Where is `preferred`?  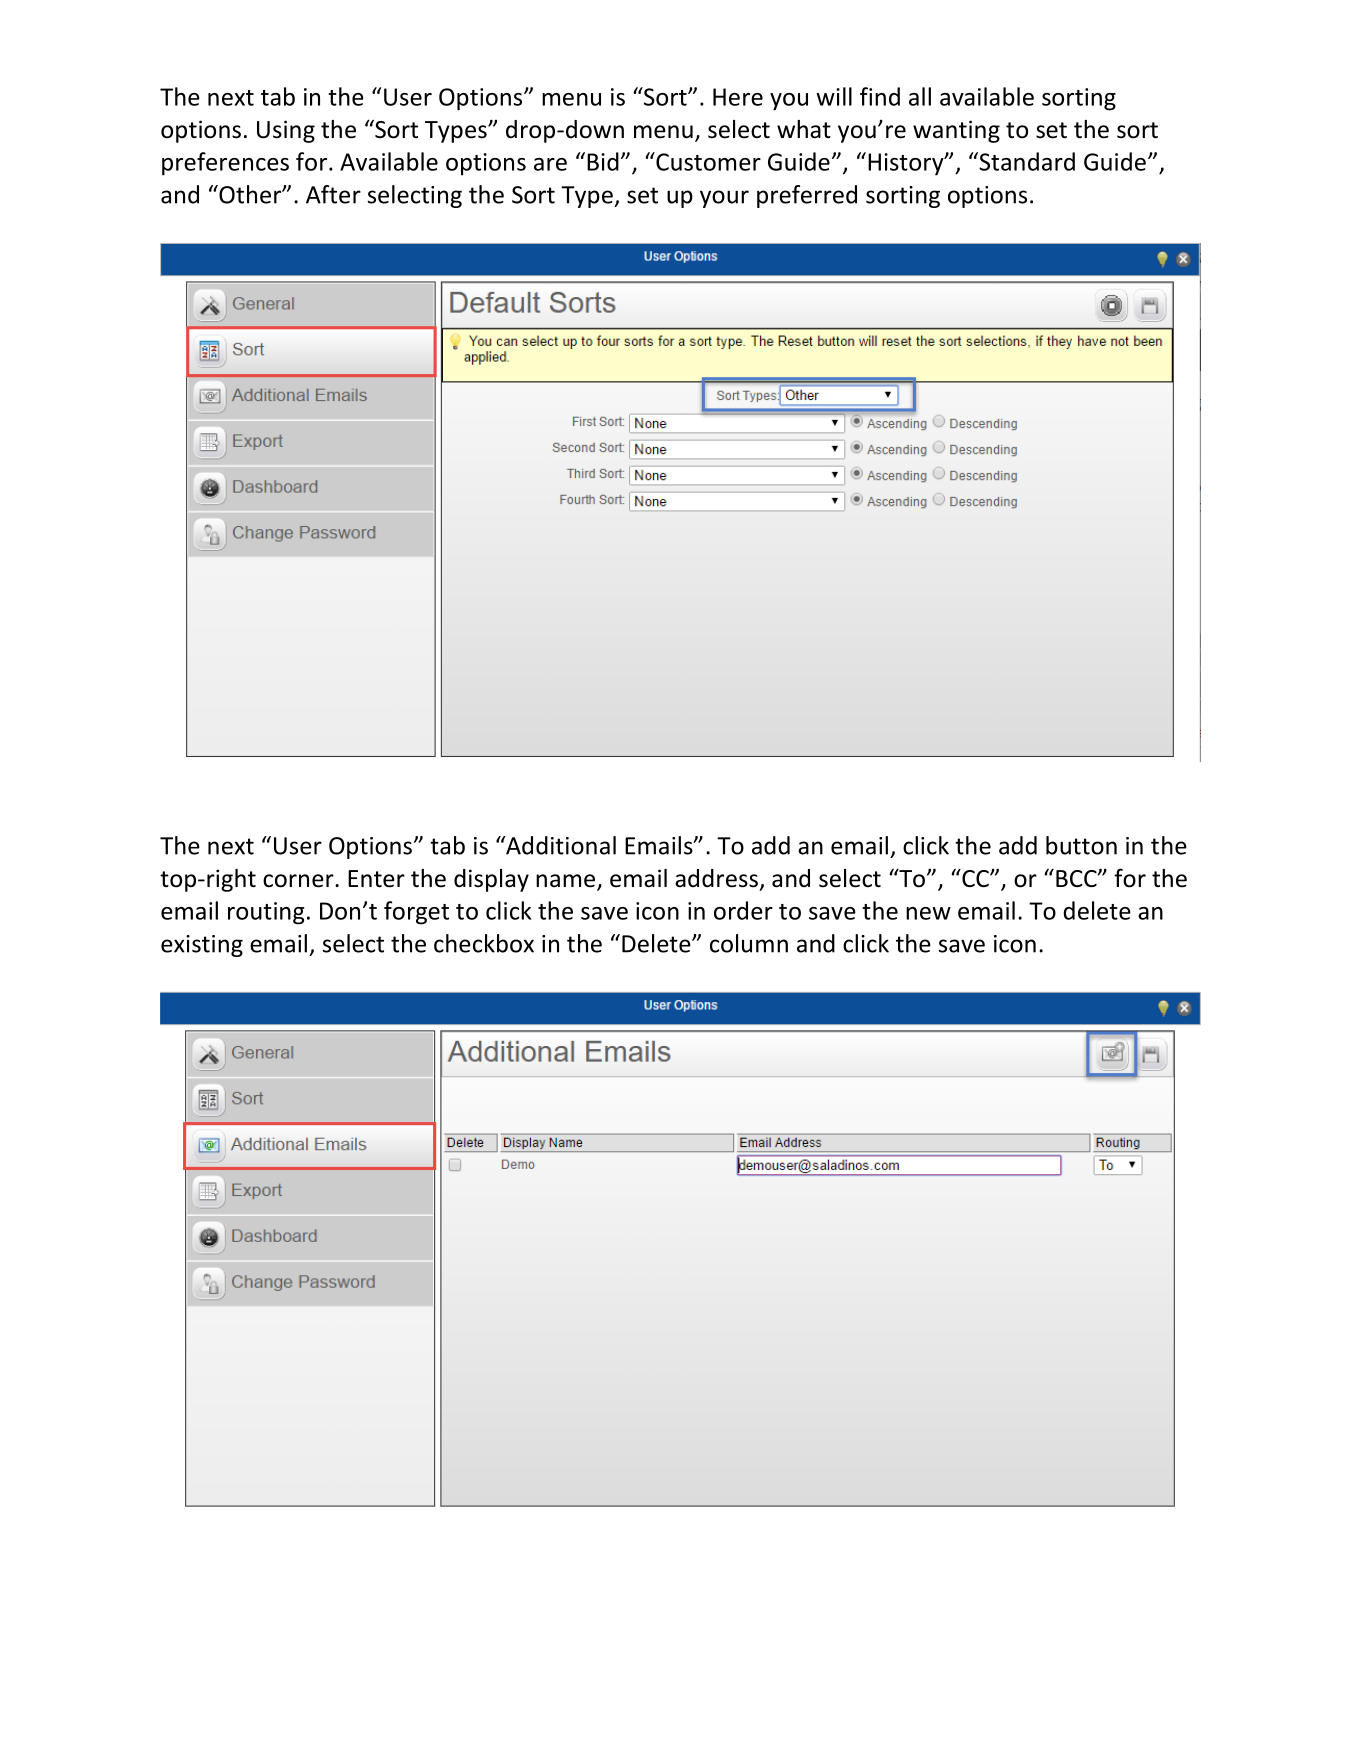
preferred is located at coordinates (807, 196).
